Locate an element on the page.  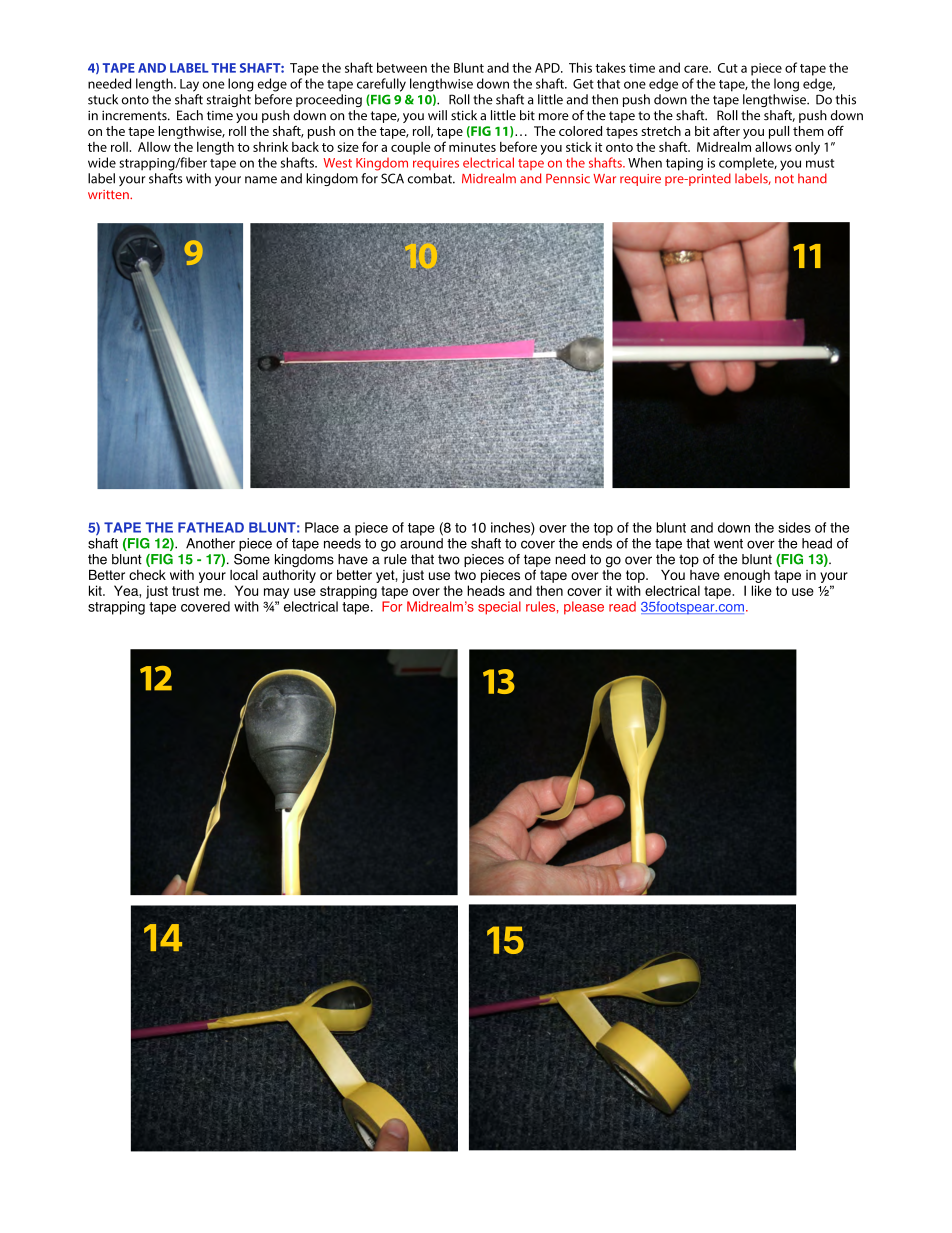
Cut is located at coordinates (728, 68).
